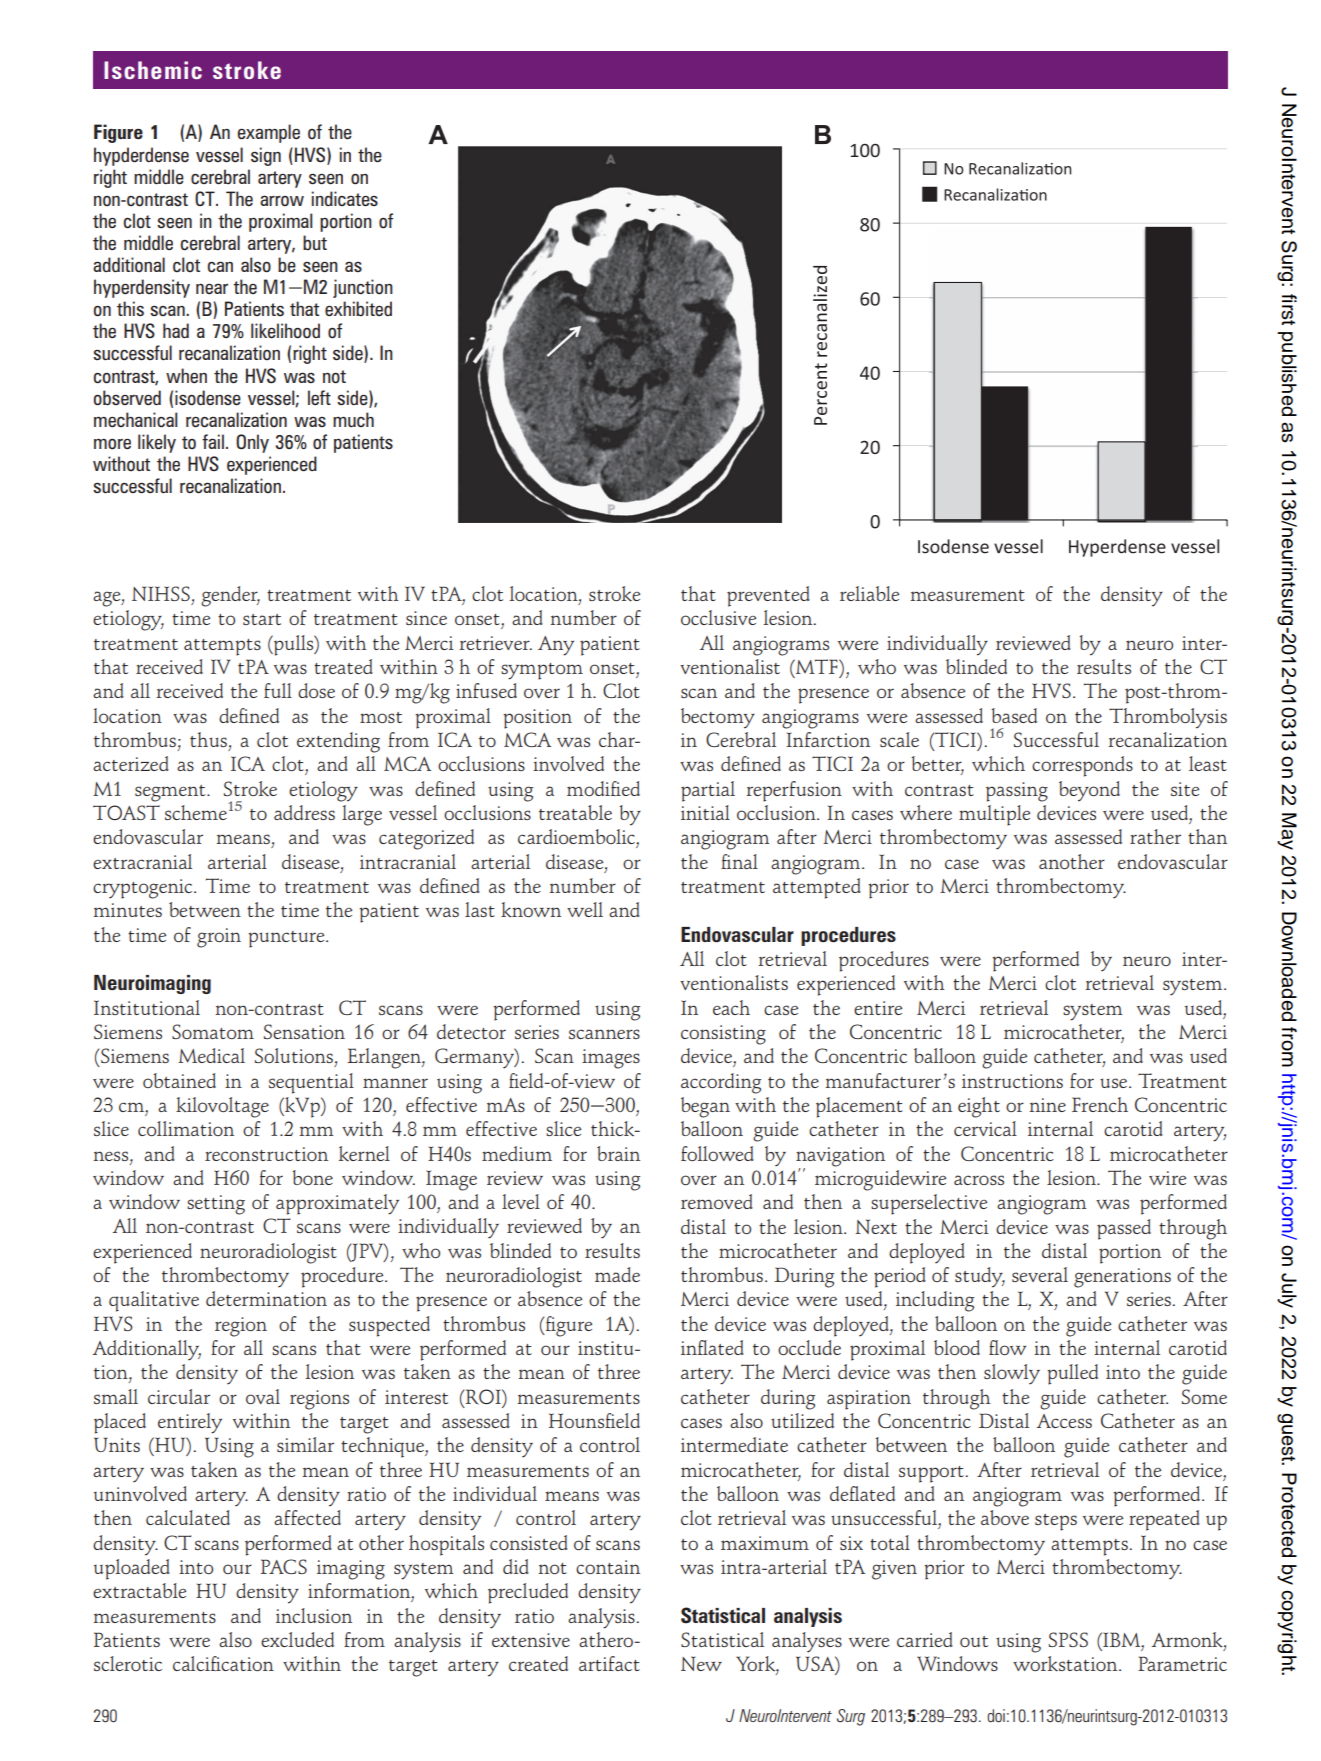 The height and width of the screenshot is (1761, 1321). What do you see at coordinates (216, 1205) in the screenshot?
I see `setting` at bounding box center [216, 1205].
